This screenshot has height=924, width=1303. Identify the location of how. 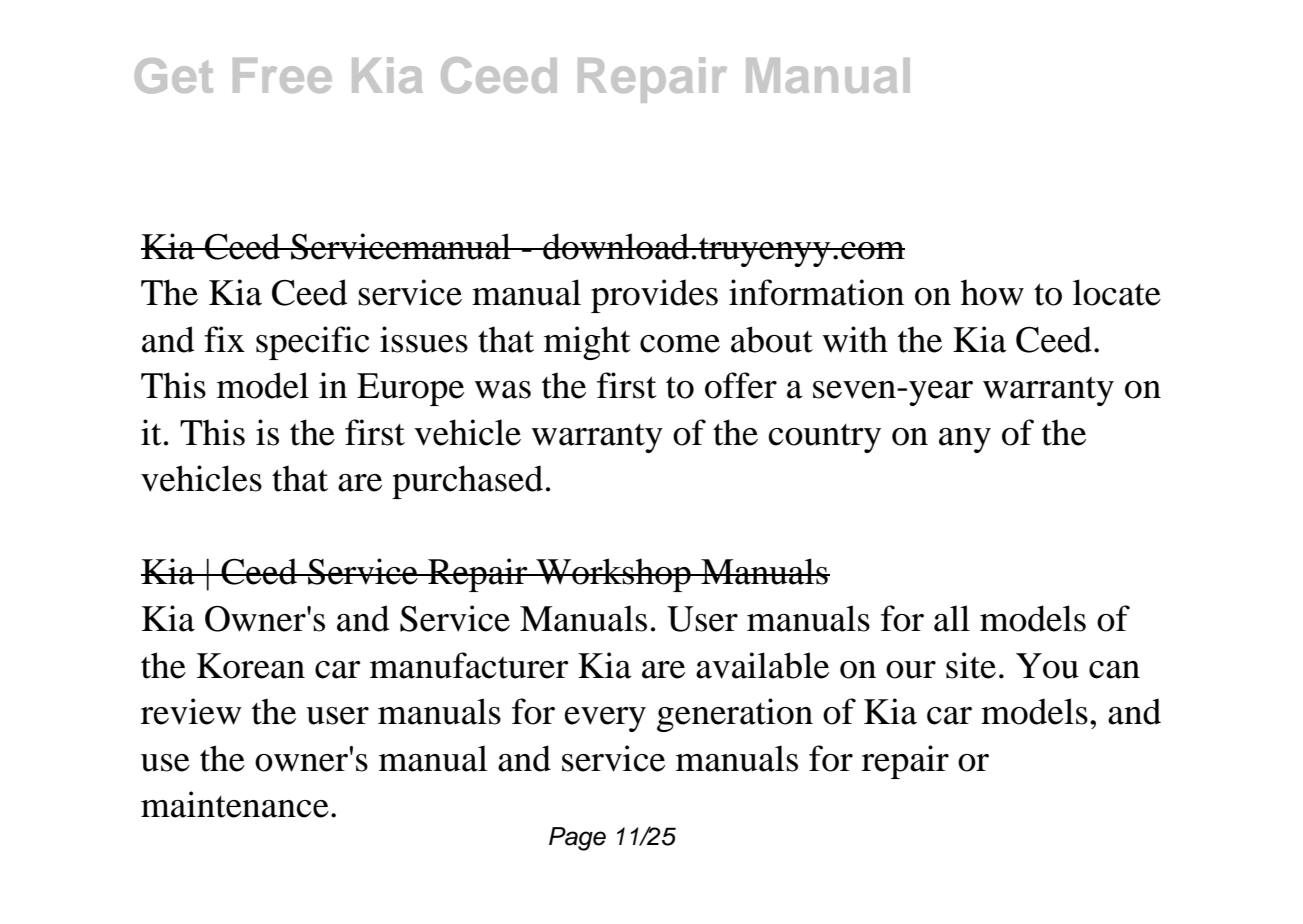
(992, 292).
